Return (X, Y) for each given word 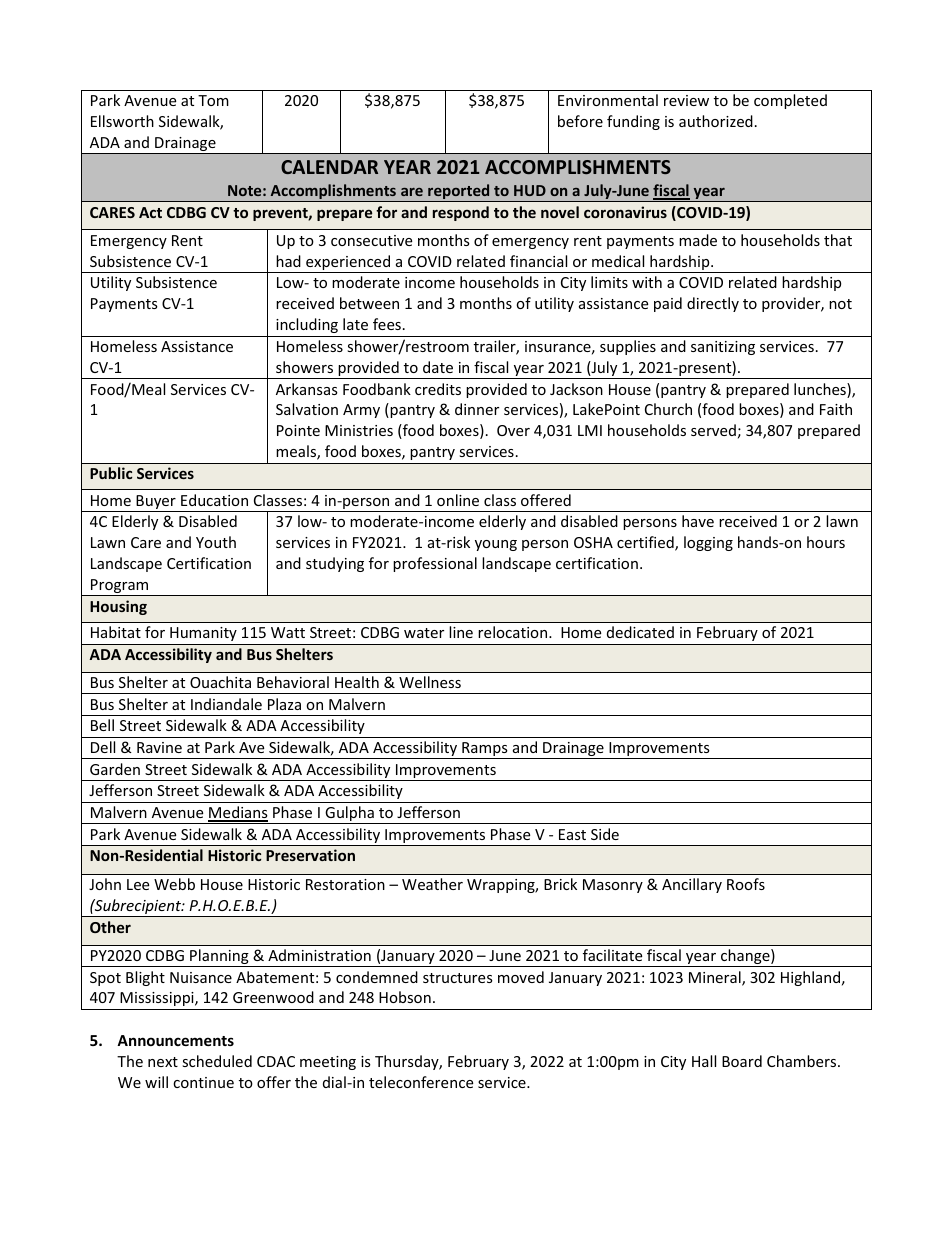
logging (708, 543)
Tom (213, 100)
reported (459, 193)
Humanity (203, 634)
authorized (716, 121)
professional (435, 564)
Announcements (175, 1040)
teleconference (421, 1082)
